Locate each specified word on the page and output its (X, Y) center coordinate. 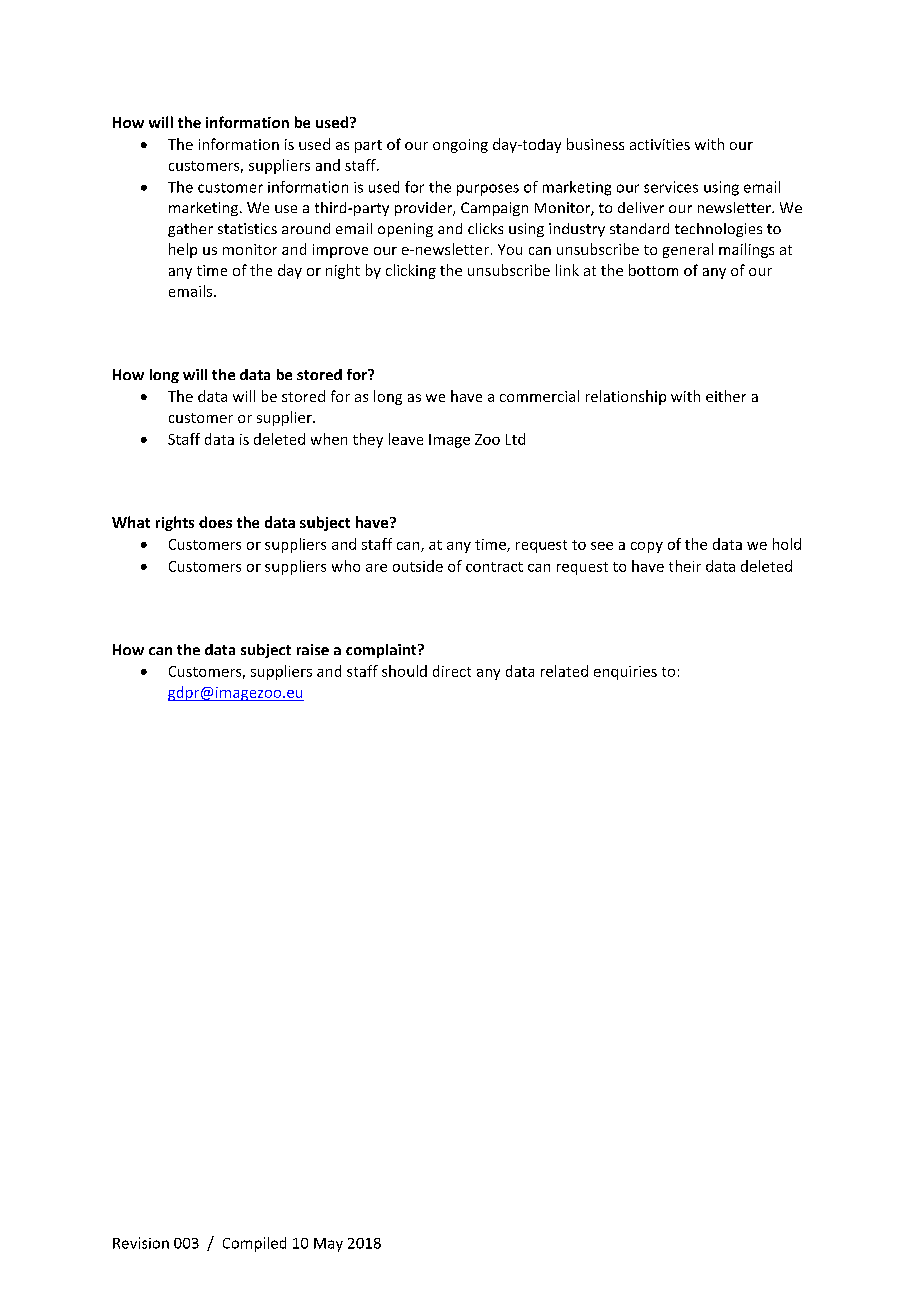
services (671, 187)
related (564, 671)
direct (452, 671)
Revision (141, 1243)
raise (313, 649)
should (404, 671)
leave (406, 439)
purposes (488, 190)
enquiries (625, 673)
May (328, 1245)
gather (190, 230)
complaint (382, 651)
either (726, 396)
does (215, 522)
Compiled (254, 1244)
